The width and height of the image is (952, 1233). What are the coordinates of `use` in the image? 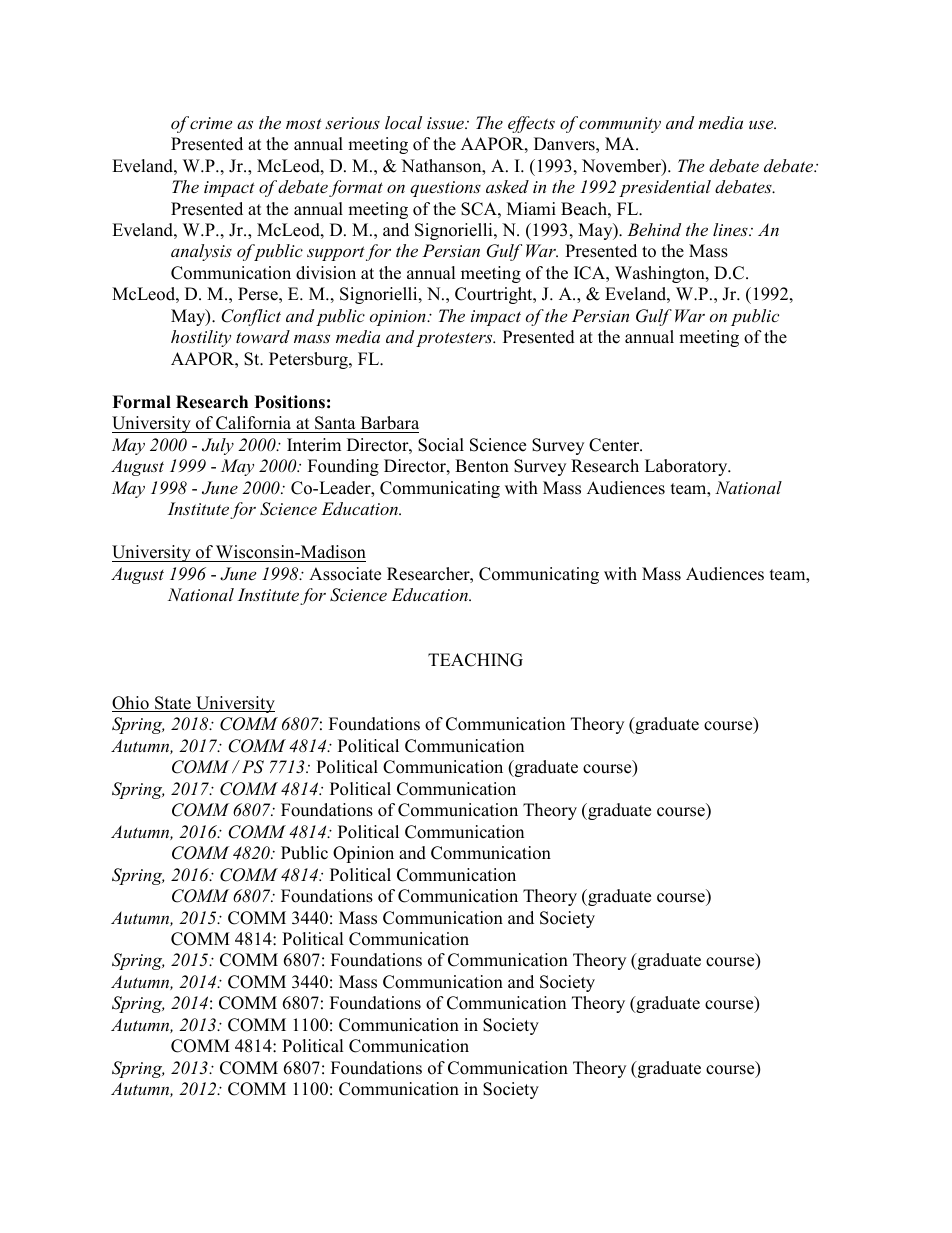 It's located at (762, 124).
